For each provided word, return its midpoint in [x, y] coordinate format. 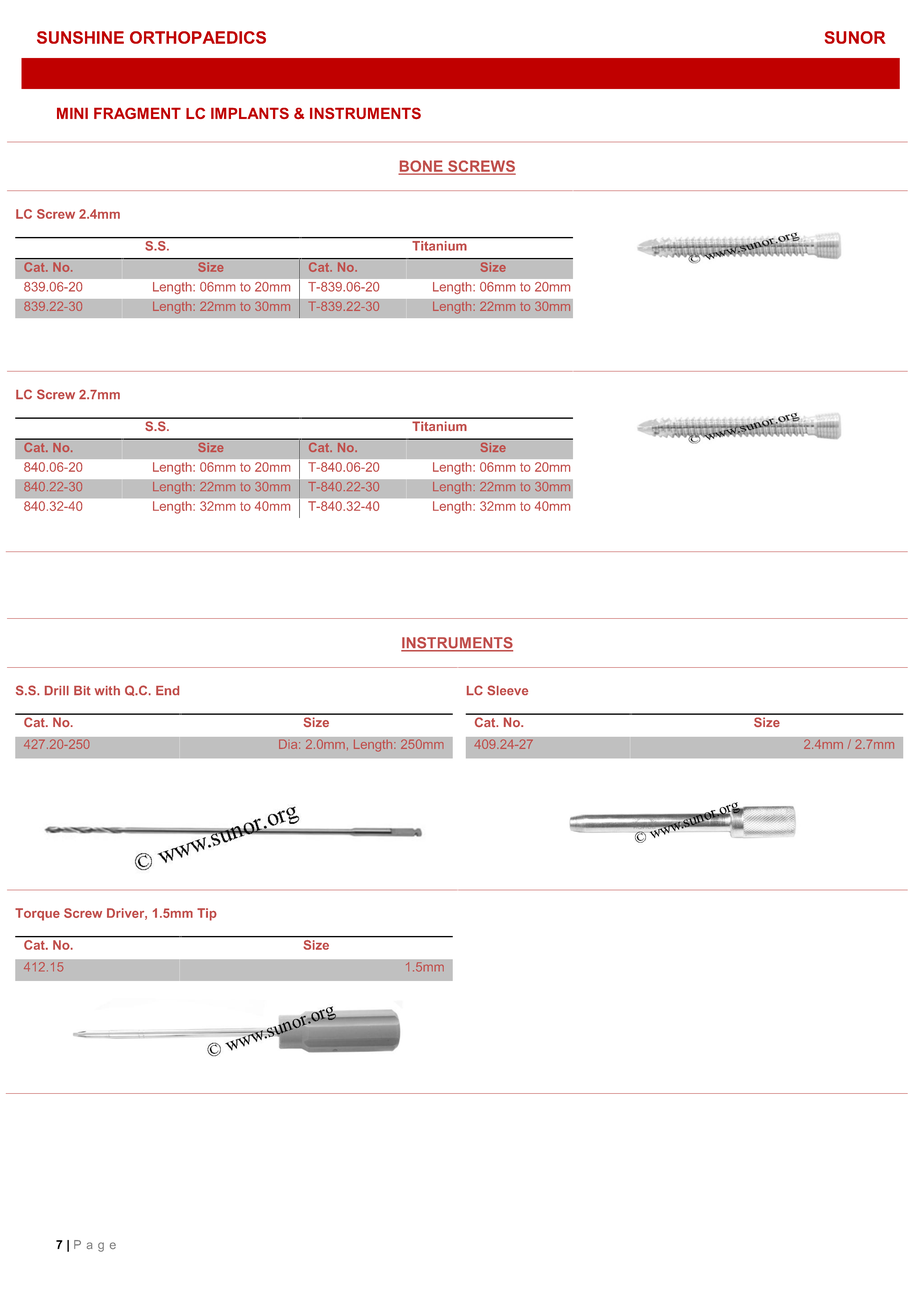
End [167, 690]
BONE [422, 167]
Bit [82, 690]
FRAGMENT [137, 113]
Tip [207, 914]
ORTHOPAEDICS [198, 37]
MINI [72, 113]
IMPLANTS [250, 113]
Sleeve [507, 690]
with [107, 690]
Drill [57, 690]
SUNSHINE [80, 37]
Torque [37, 914]
